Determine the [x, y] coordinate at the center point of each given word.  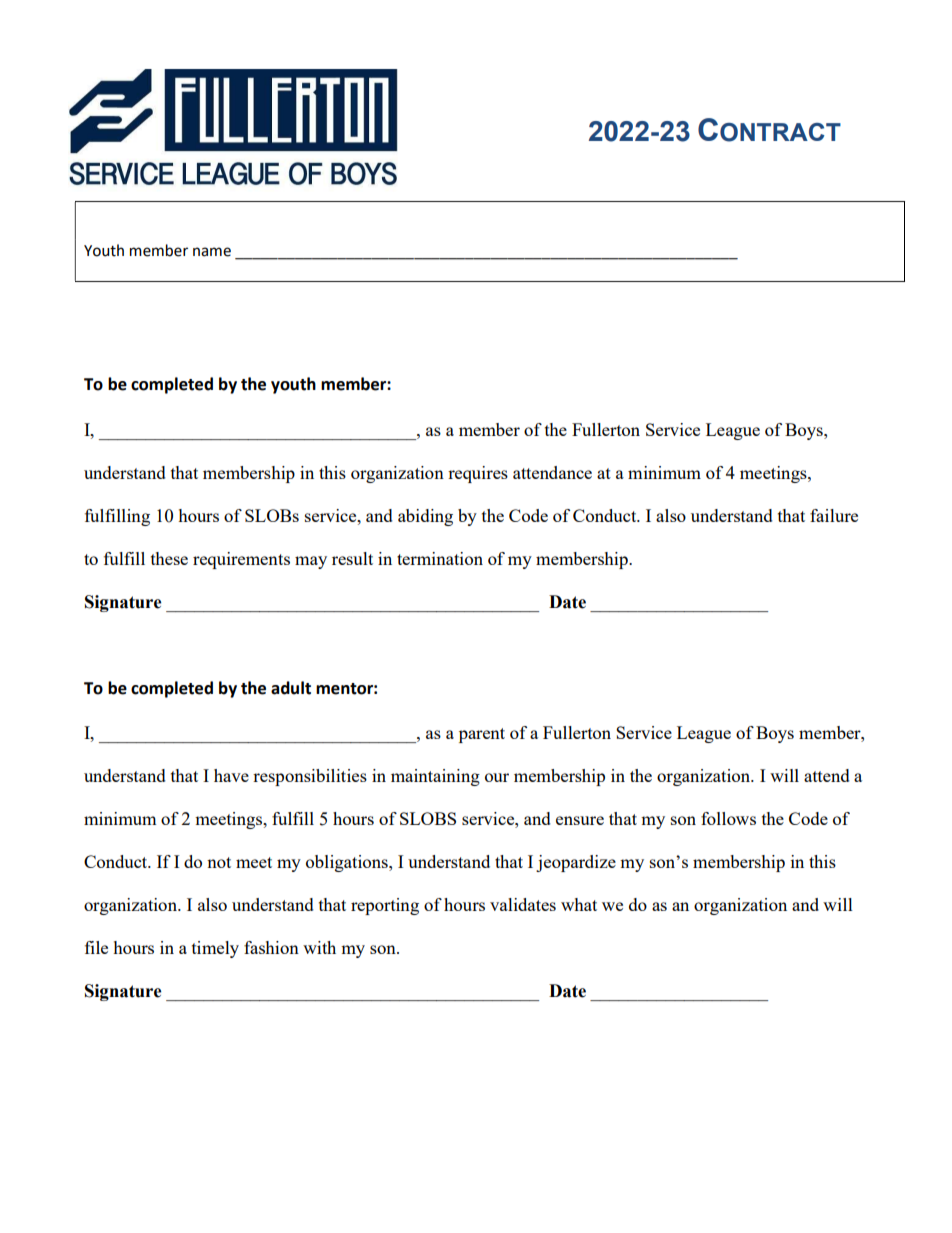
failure [834, 515]
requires [478, 474]
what [579, 904]
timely [215, 949]
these [169, 558]
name [212, 252]
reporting [385, 906]
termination [440, 558]
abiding [425, 517]
